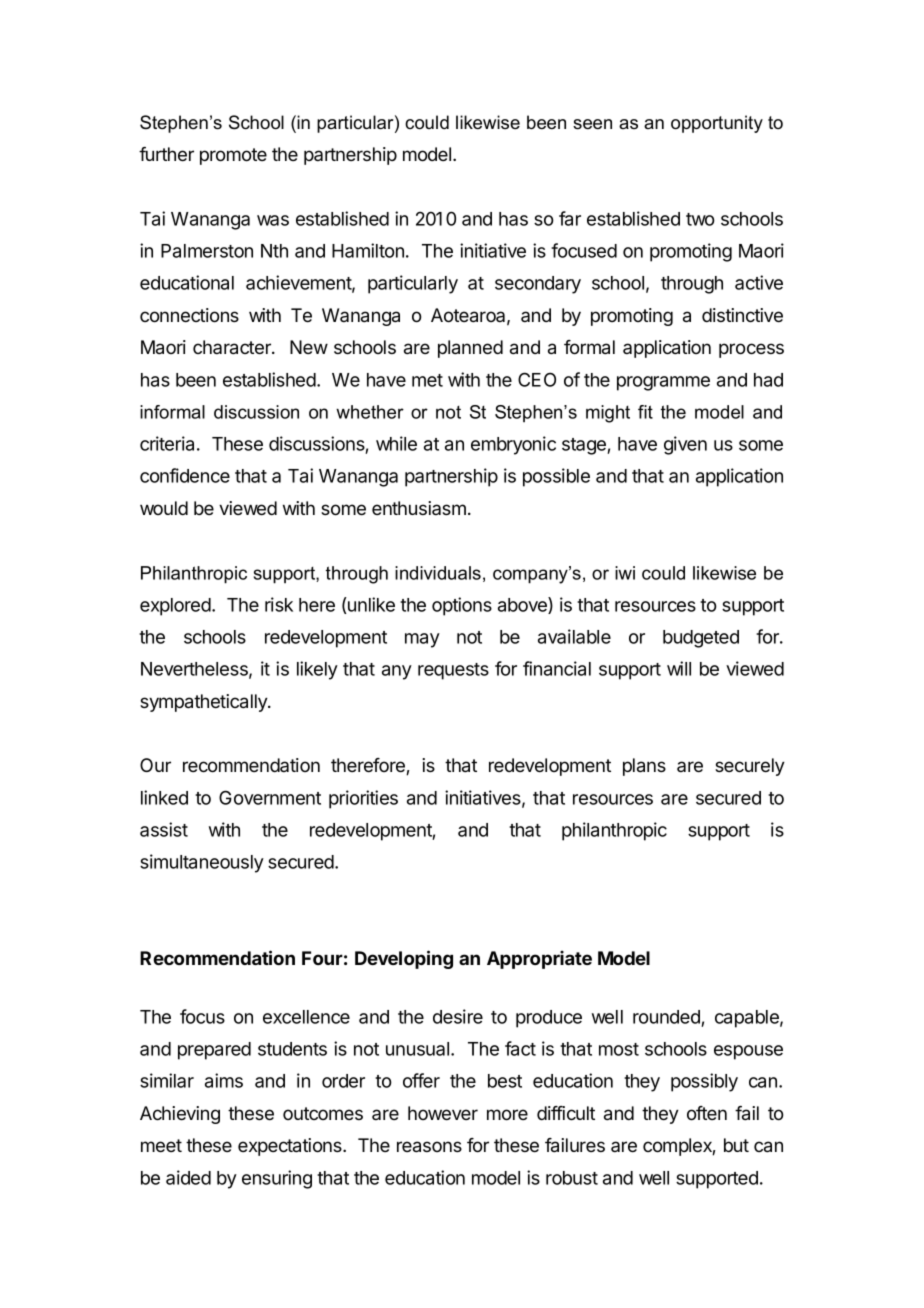 The image size is (924, 1308). What do you see at coordinates (717, 124) in the screenshot?
I see `opportunity` at bounding box center [717, 124].
